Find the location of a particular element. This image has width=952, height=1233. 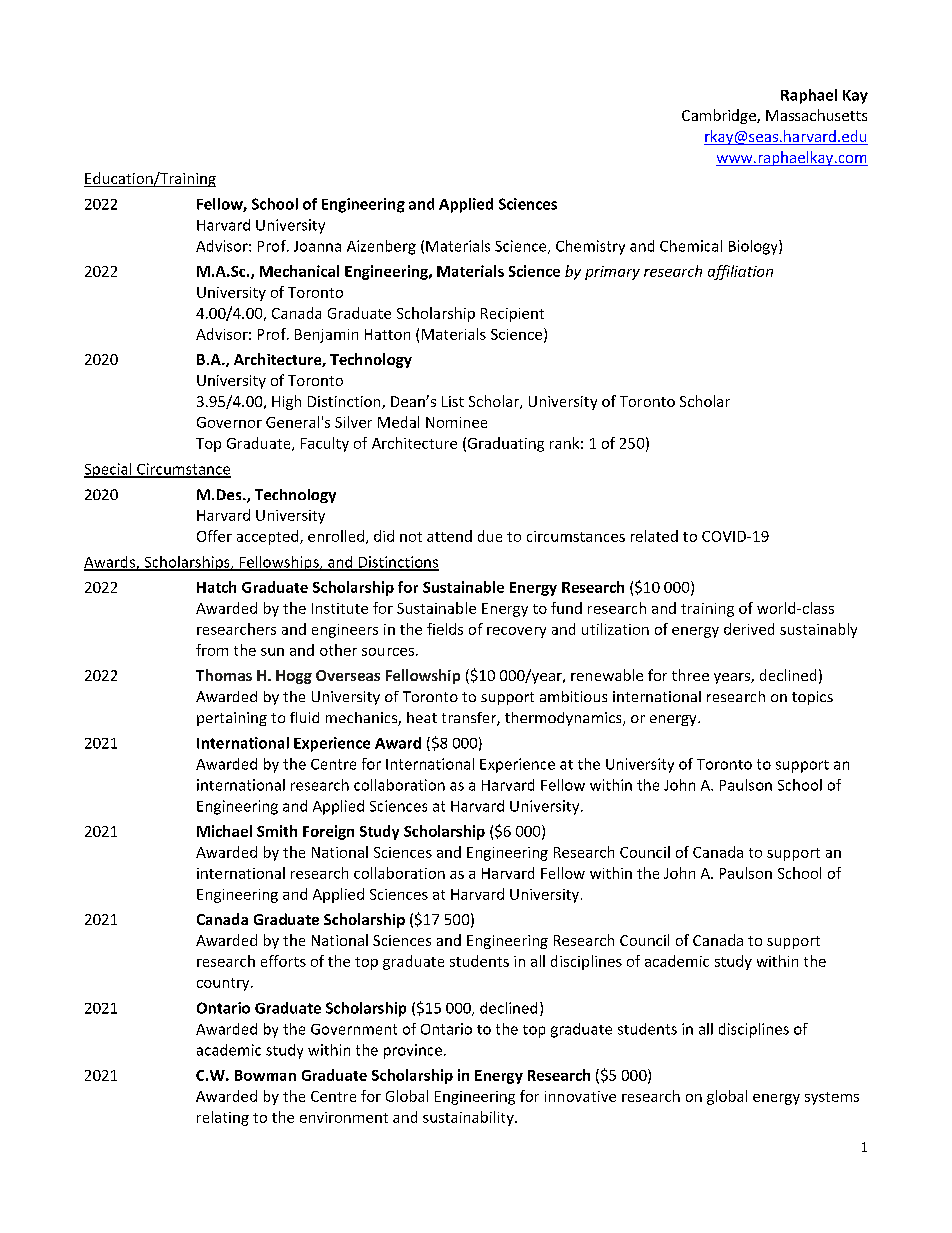

relating is located at coordinates (223, 1118).
